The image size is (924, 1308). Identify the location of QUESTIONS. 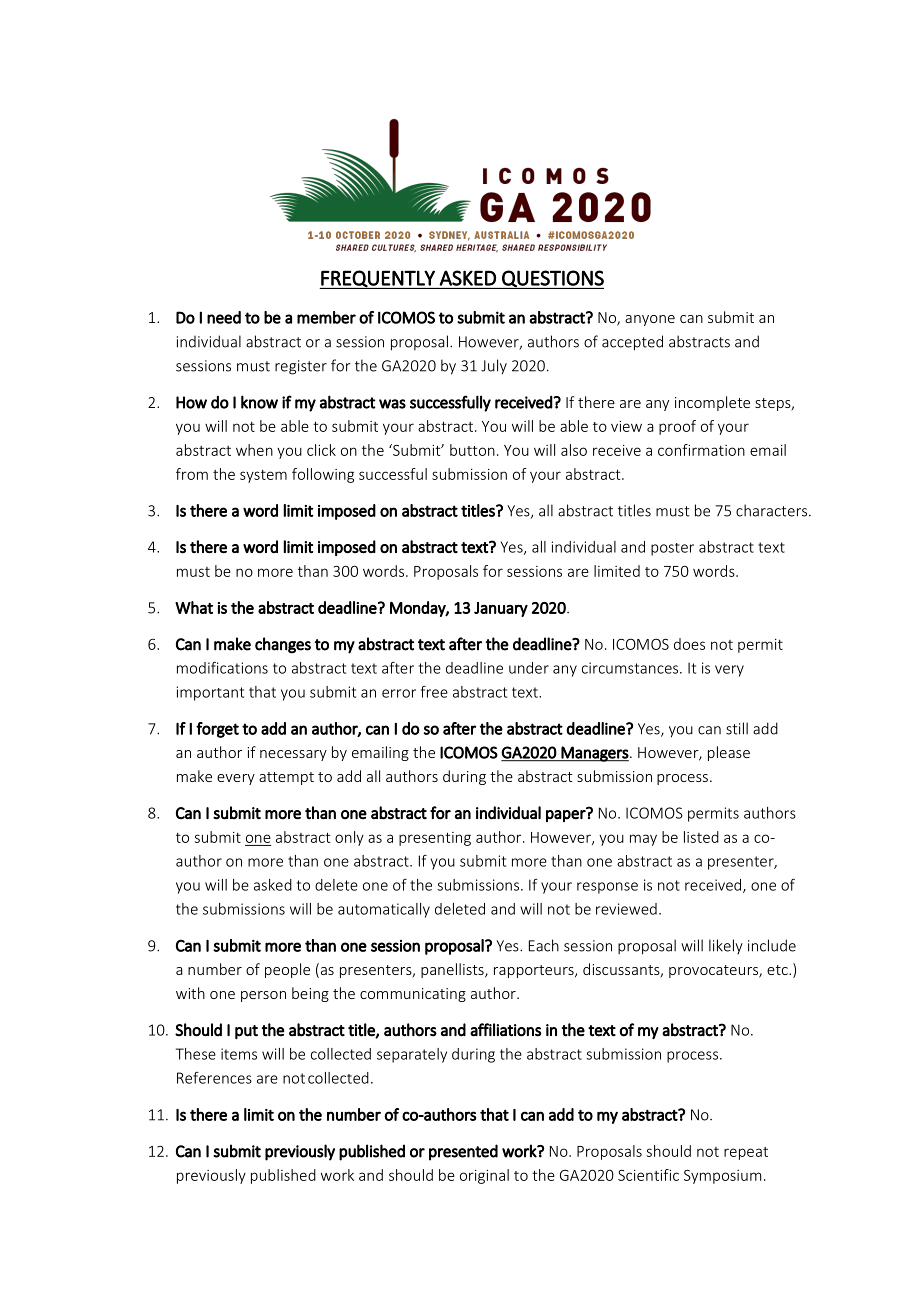
(552, 279).
